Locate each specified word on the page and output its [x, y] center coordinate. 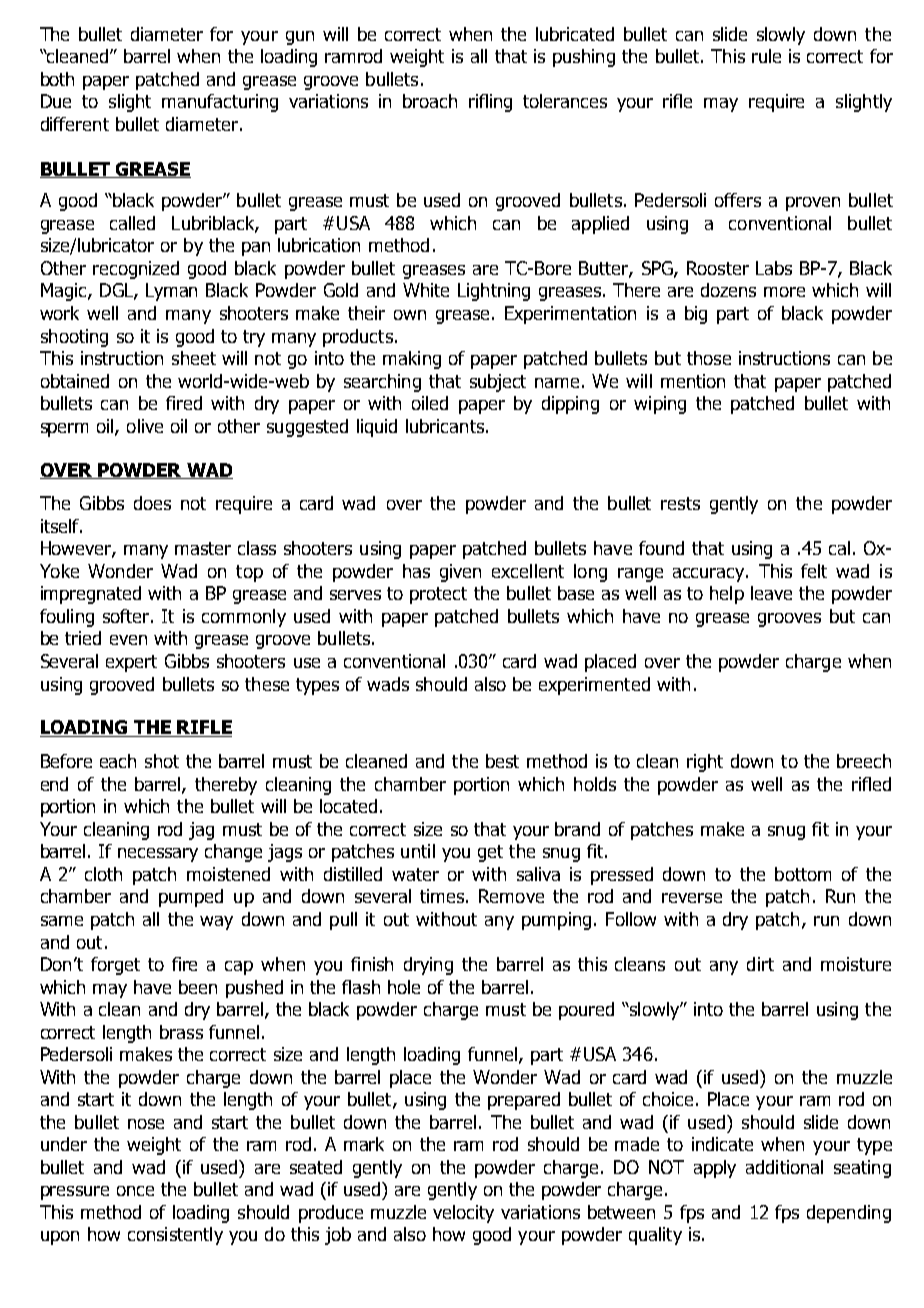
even [128, 640]
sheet [194, 358]
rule [766, 56]
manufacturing [220, 103]
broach [430, 101]
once [135, 1191]
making [412, 360]
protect [438, 595]
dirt [760, 964]
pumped [191, 898]
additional [784, 1167]
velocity [463, 1214]
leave [771, 593]
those [709, 358]
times [442, 896]
